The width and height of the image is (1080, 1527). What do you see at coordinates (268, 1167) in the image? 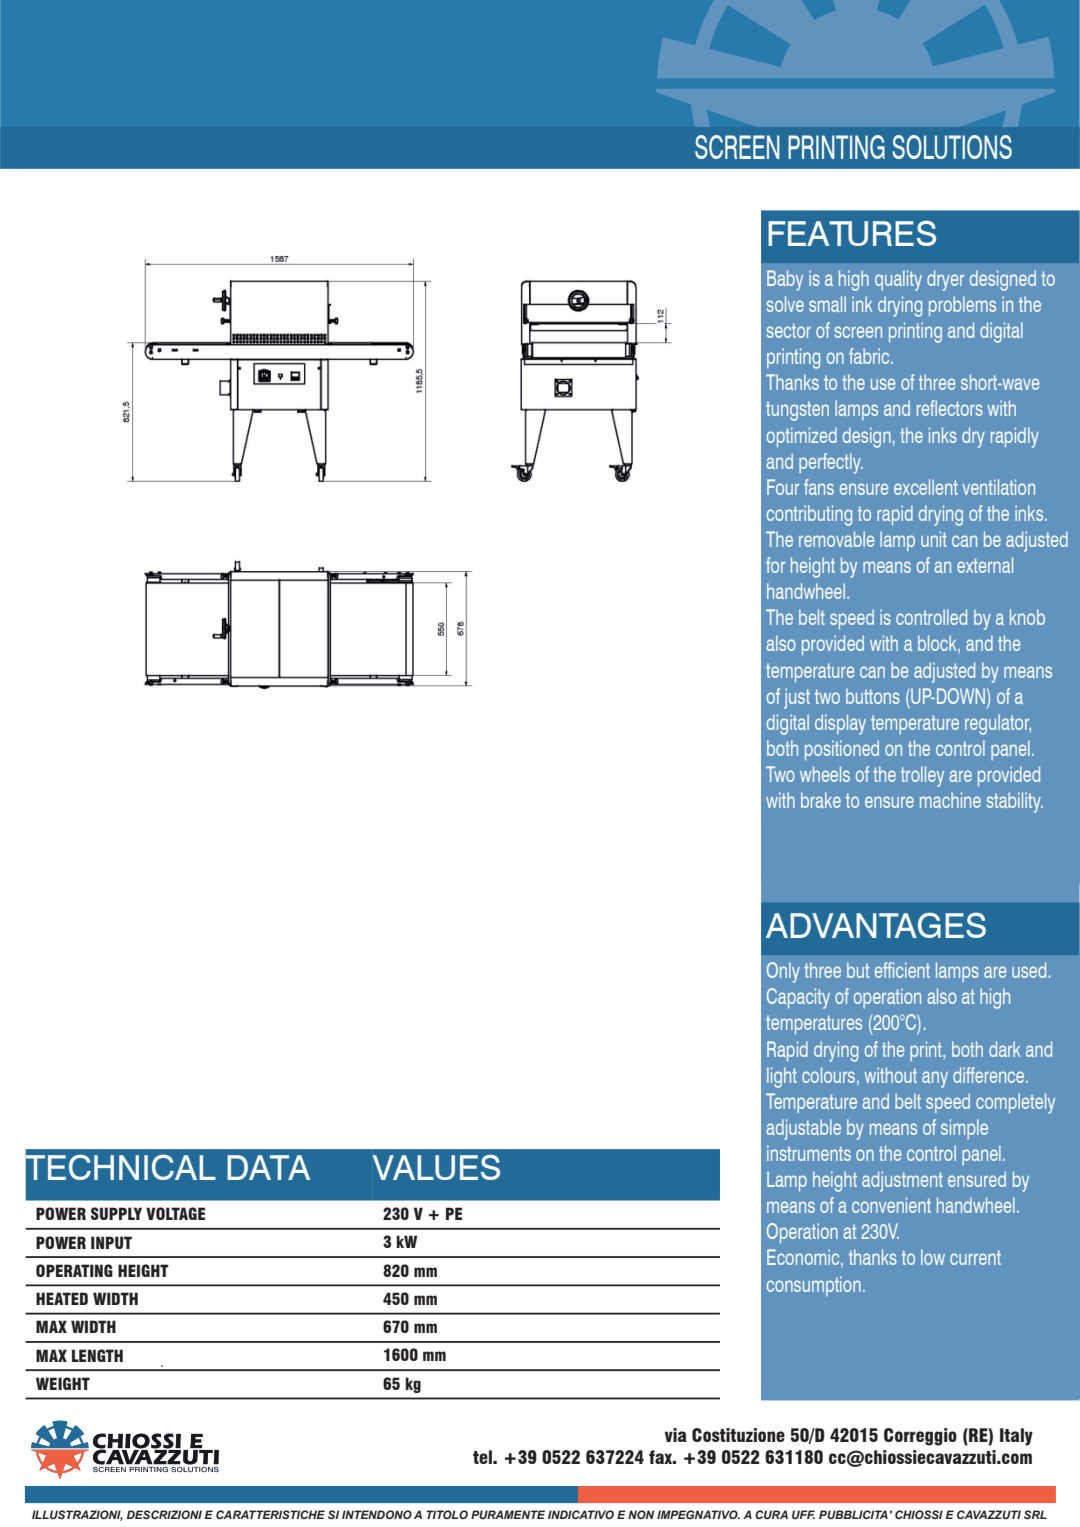
I see `DATA` at bounding box center [268, 1167].
